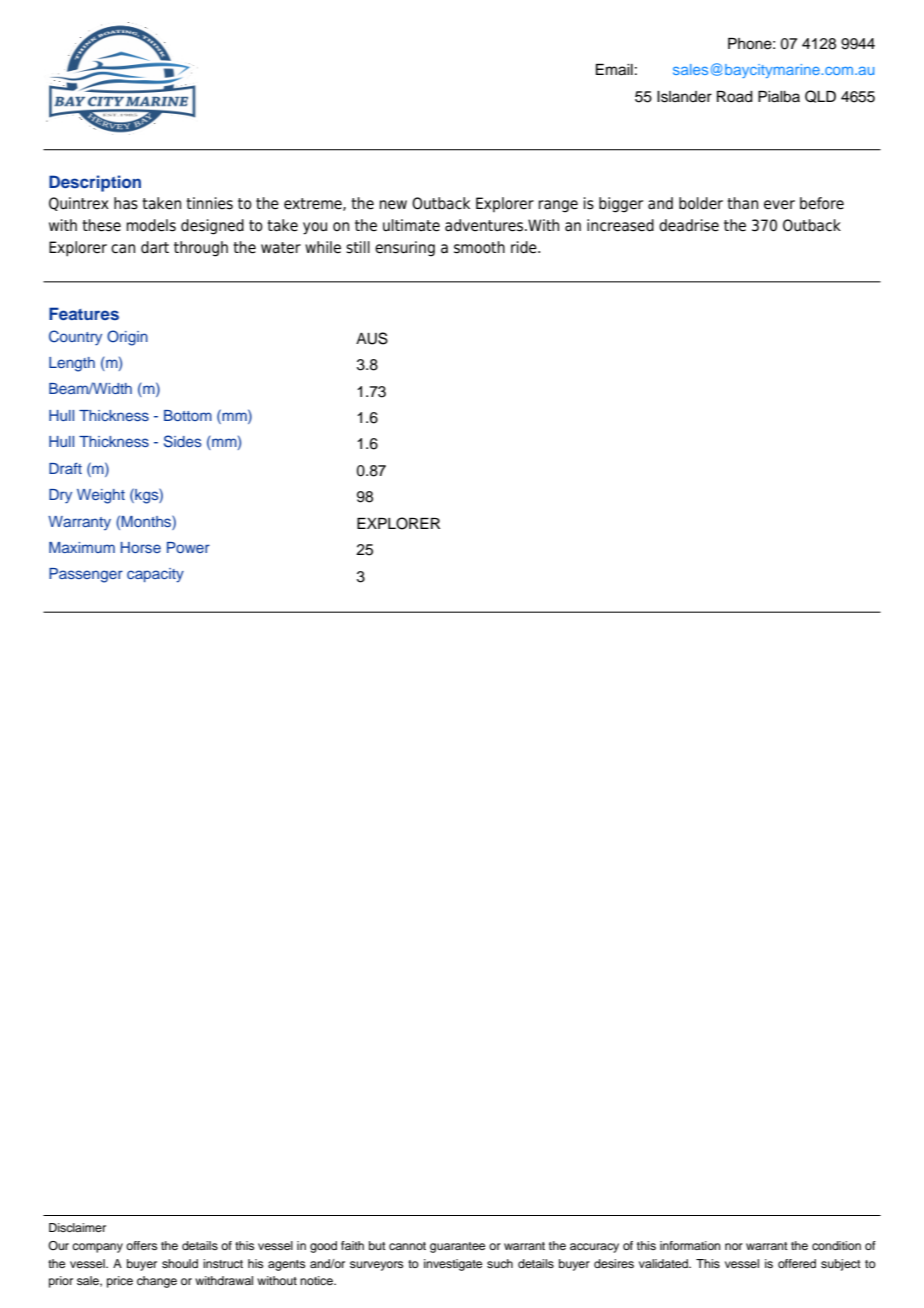 The image size is (924, 1308). I want to click on guarantee, so click(457, 1247).
